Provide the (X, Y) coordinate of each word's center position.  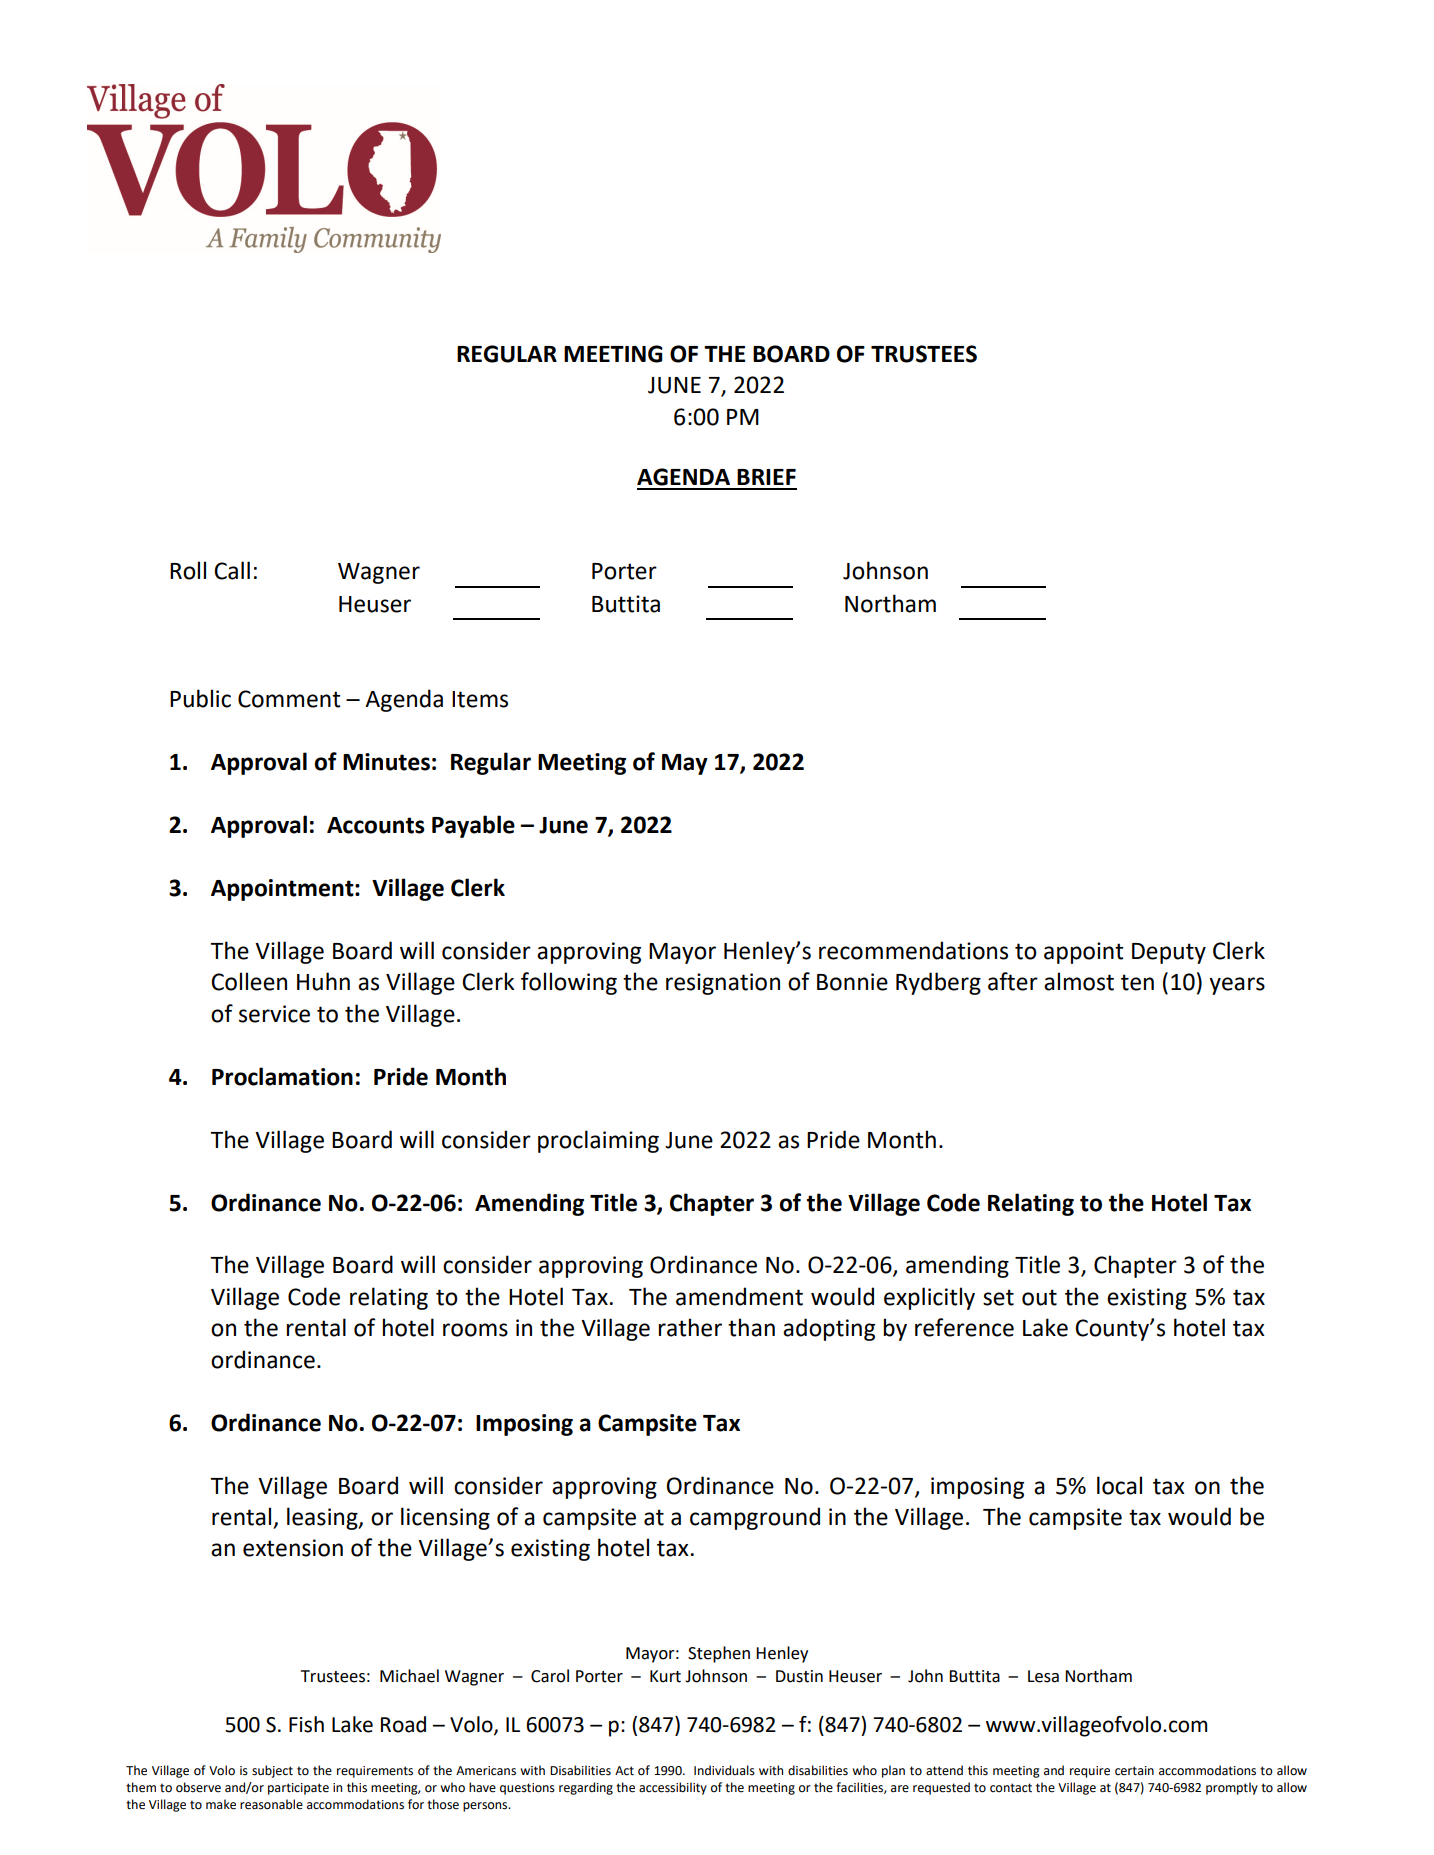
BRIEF (766, 477)
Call (232, 570)
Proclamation (282, 1076)
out (1039, 1297)
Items (480, 699)
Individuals (724, 1770)
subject (272, 1771)
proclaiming (598, 1141)
